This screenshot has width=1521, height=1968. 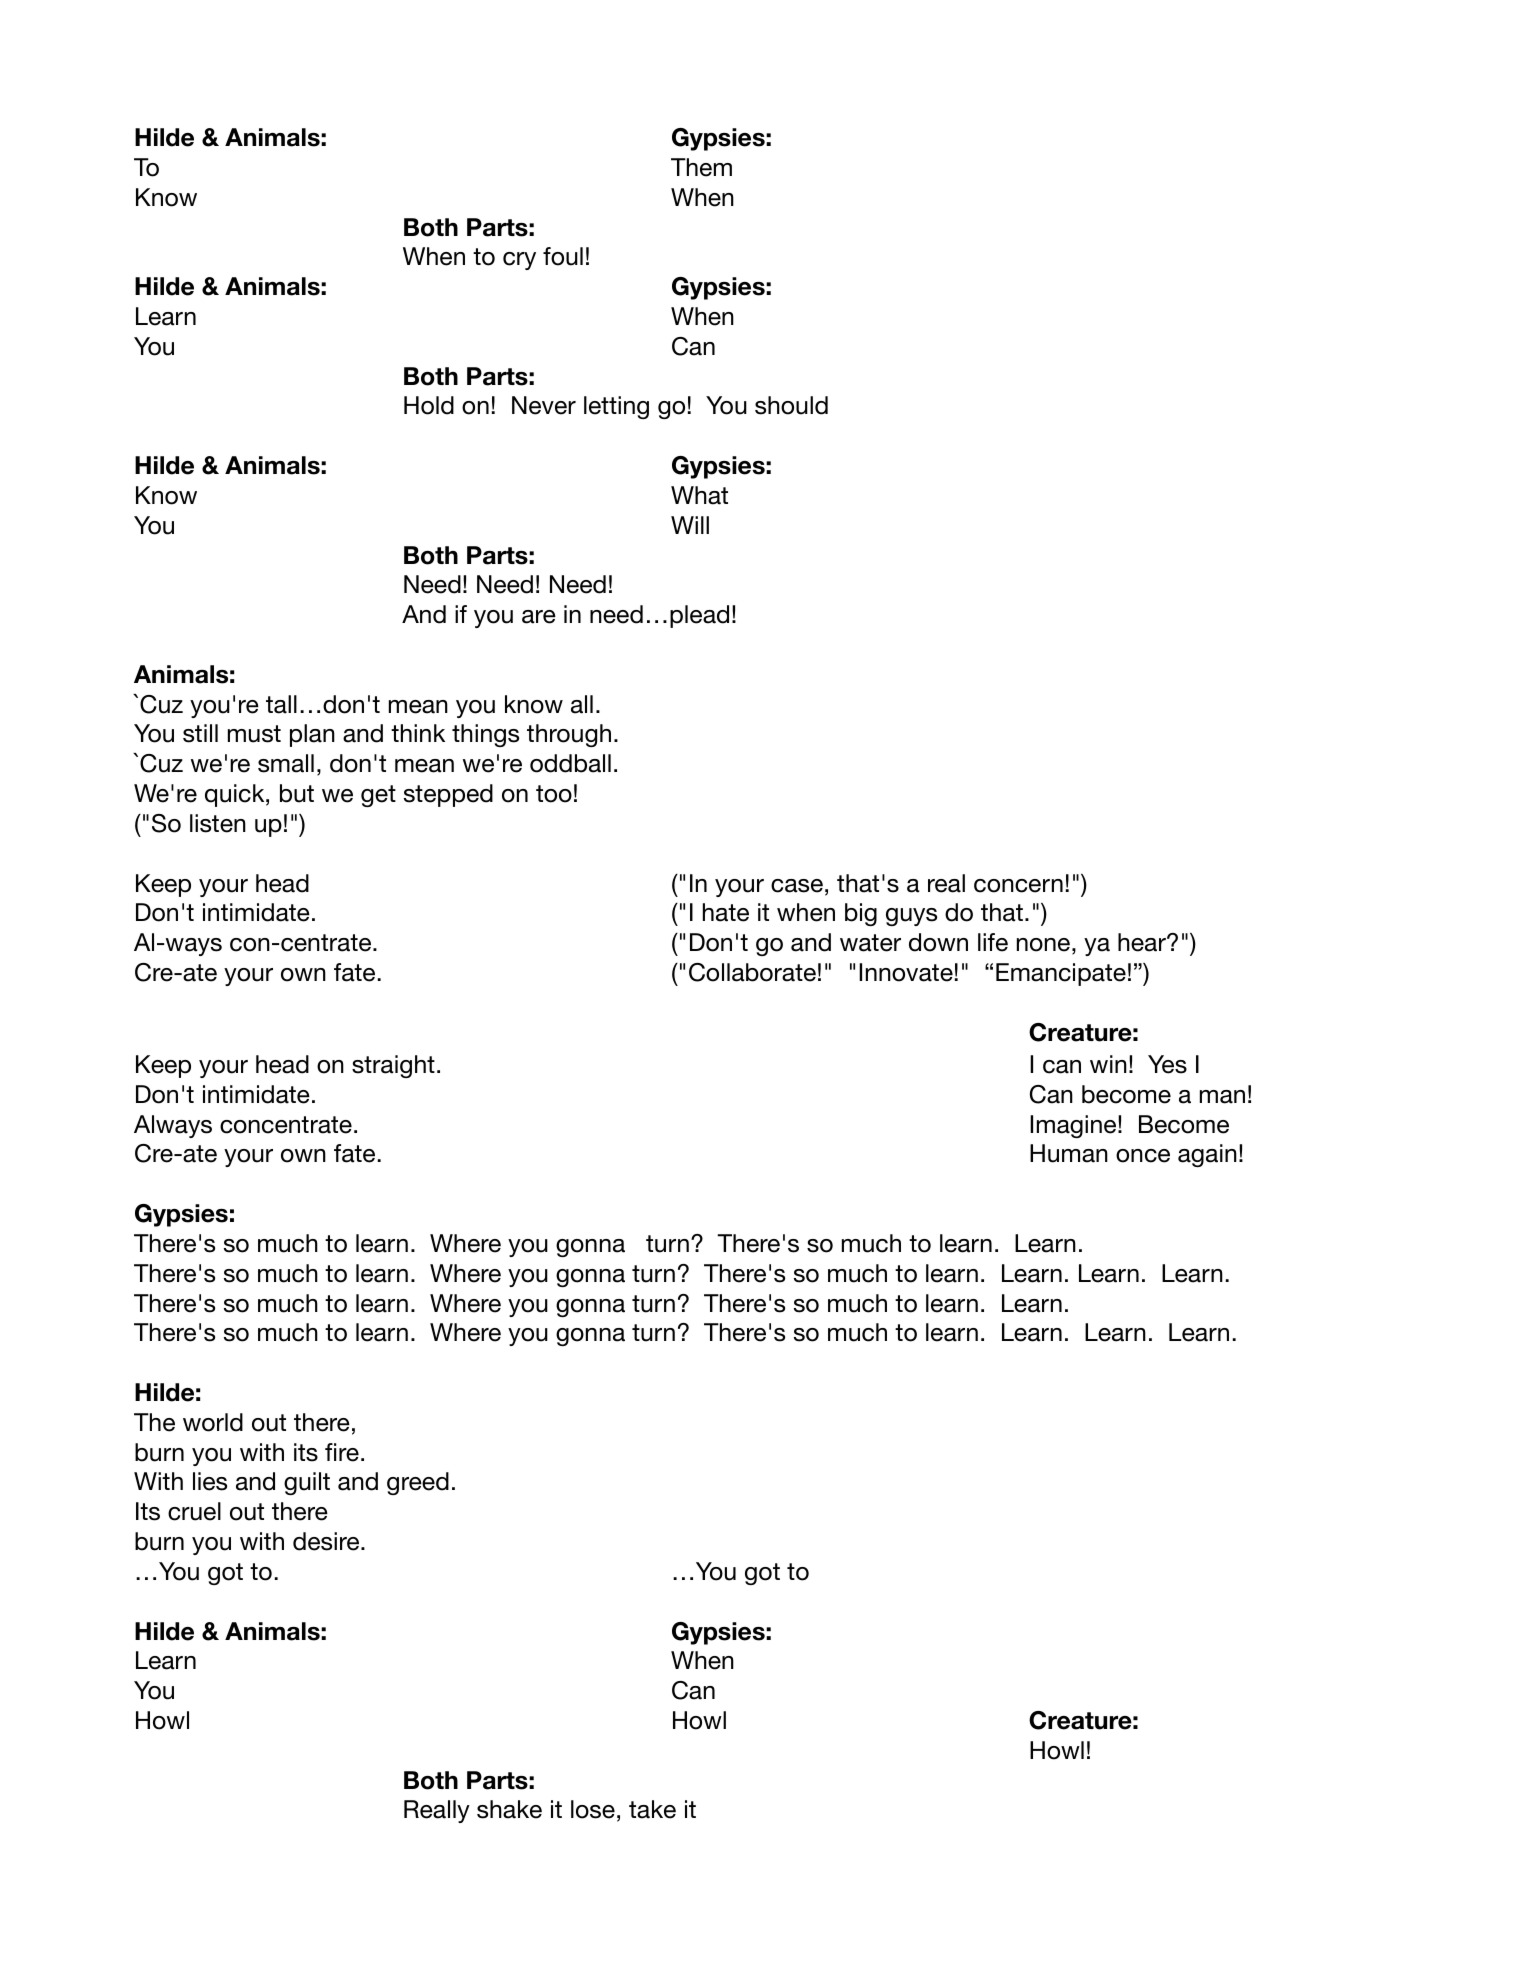 What do you see at coordinates (791, 405) in the screenshot?
I see `should` at bounding box center [791, 405].
